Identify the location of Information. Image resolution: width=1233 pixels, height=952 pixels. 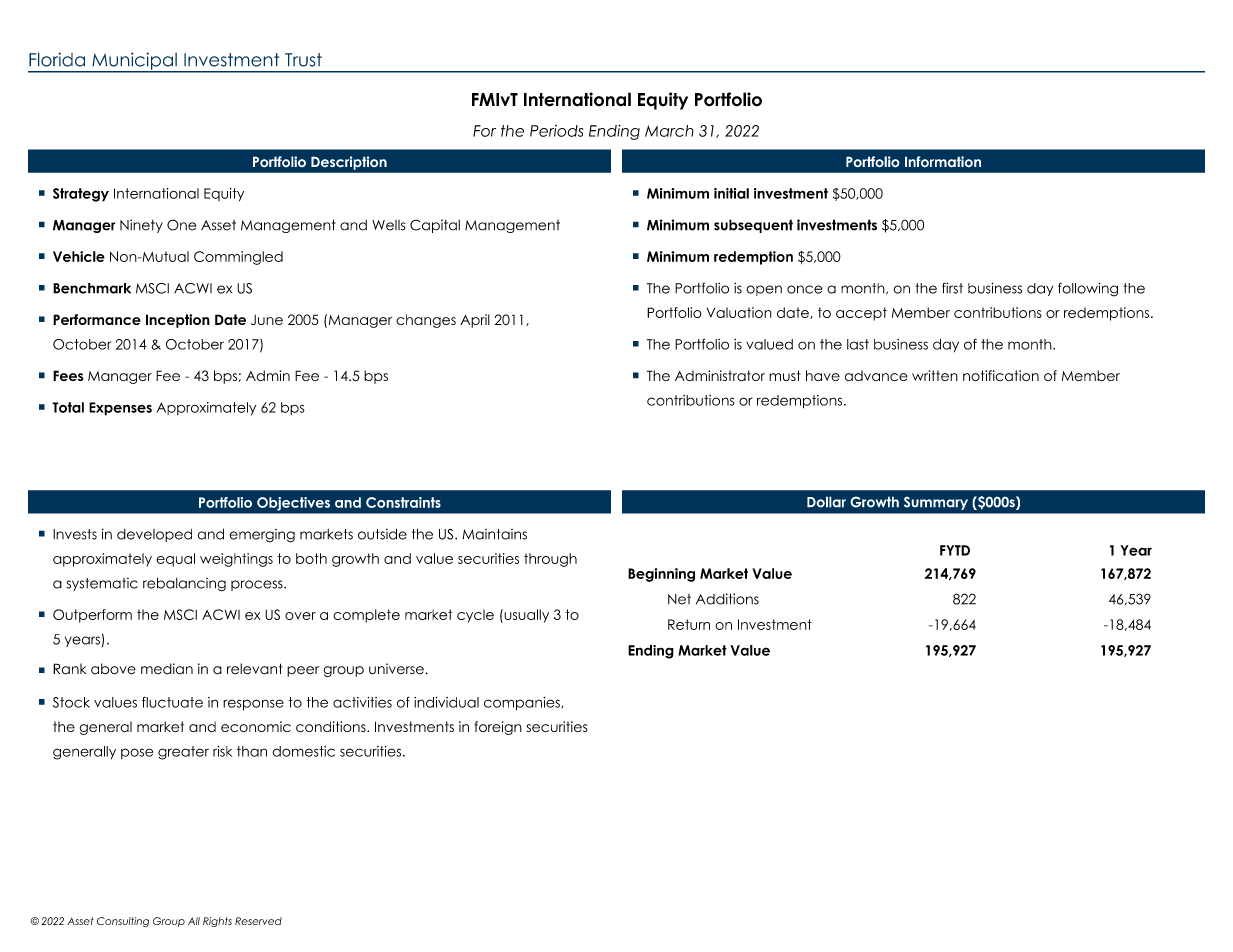
(943, 162).
